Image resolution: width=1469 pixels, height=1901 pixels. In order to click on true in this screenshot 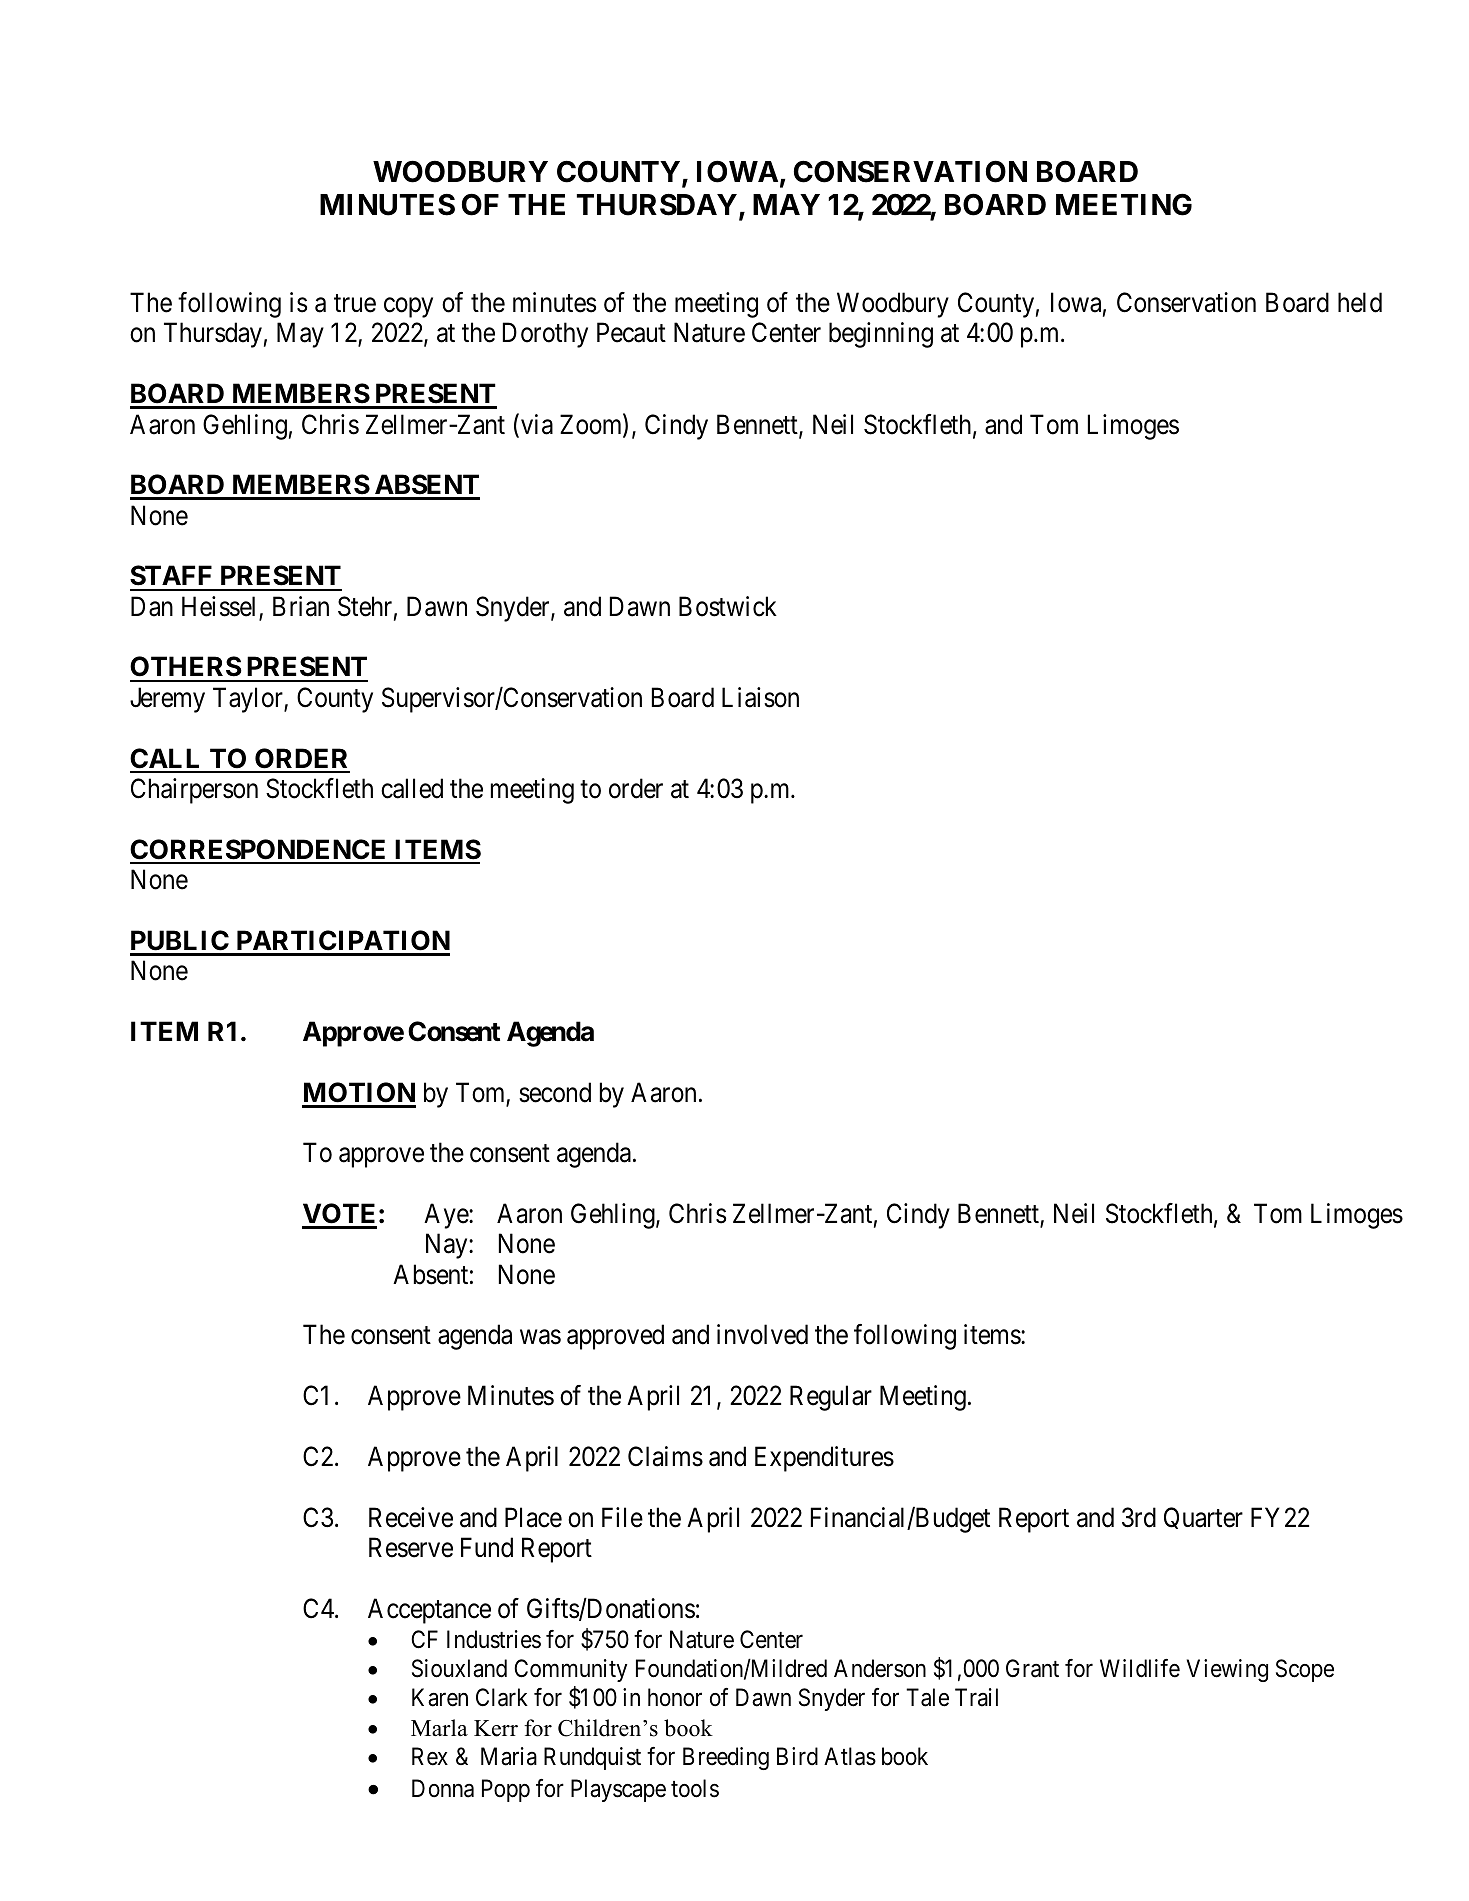, I will do `click(355, 304)`.
